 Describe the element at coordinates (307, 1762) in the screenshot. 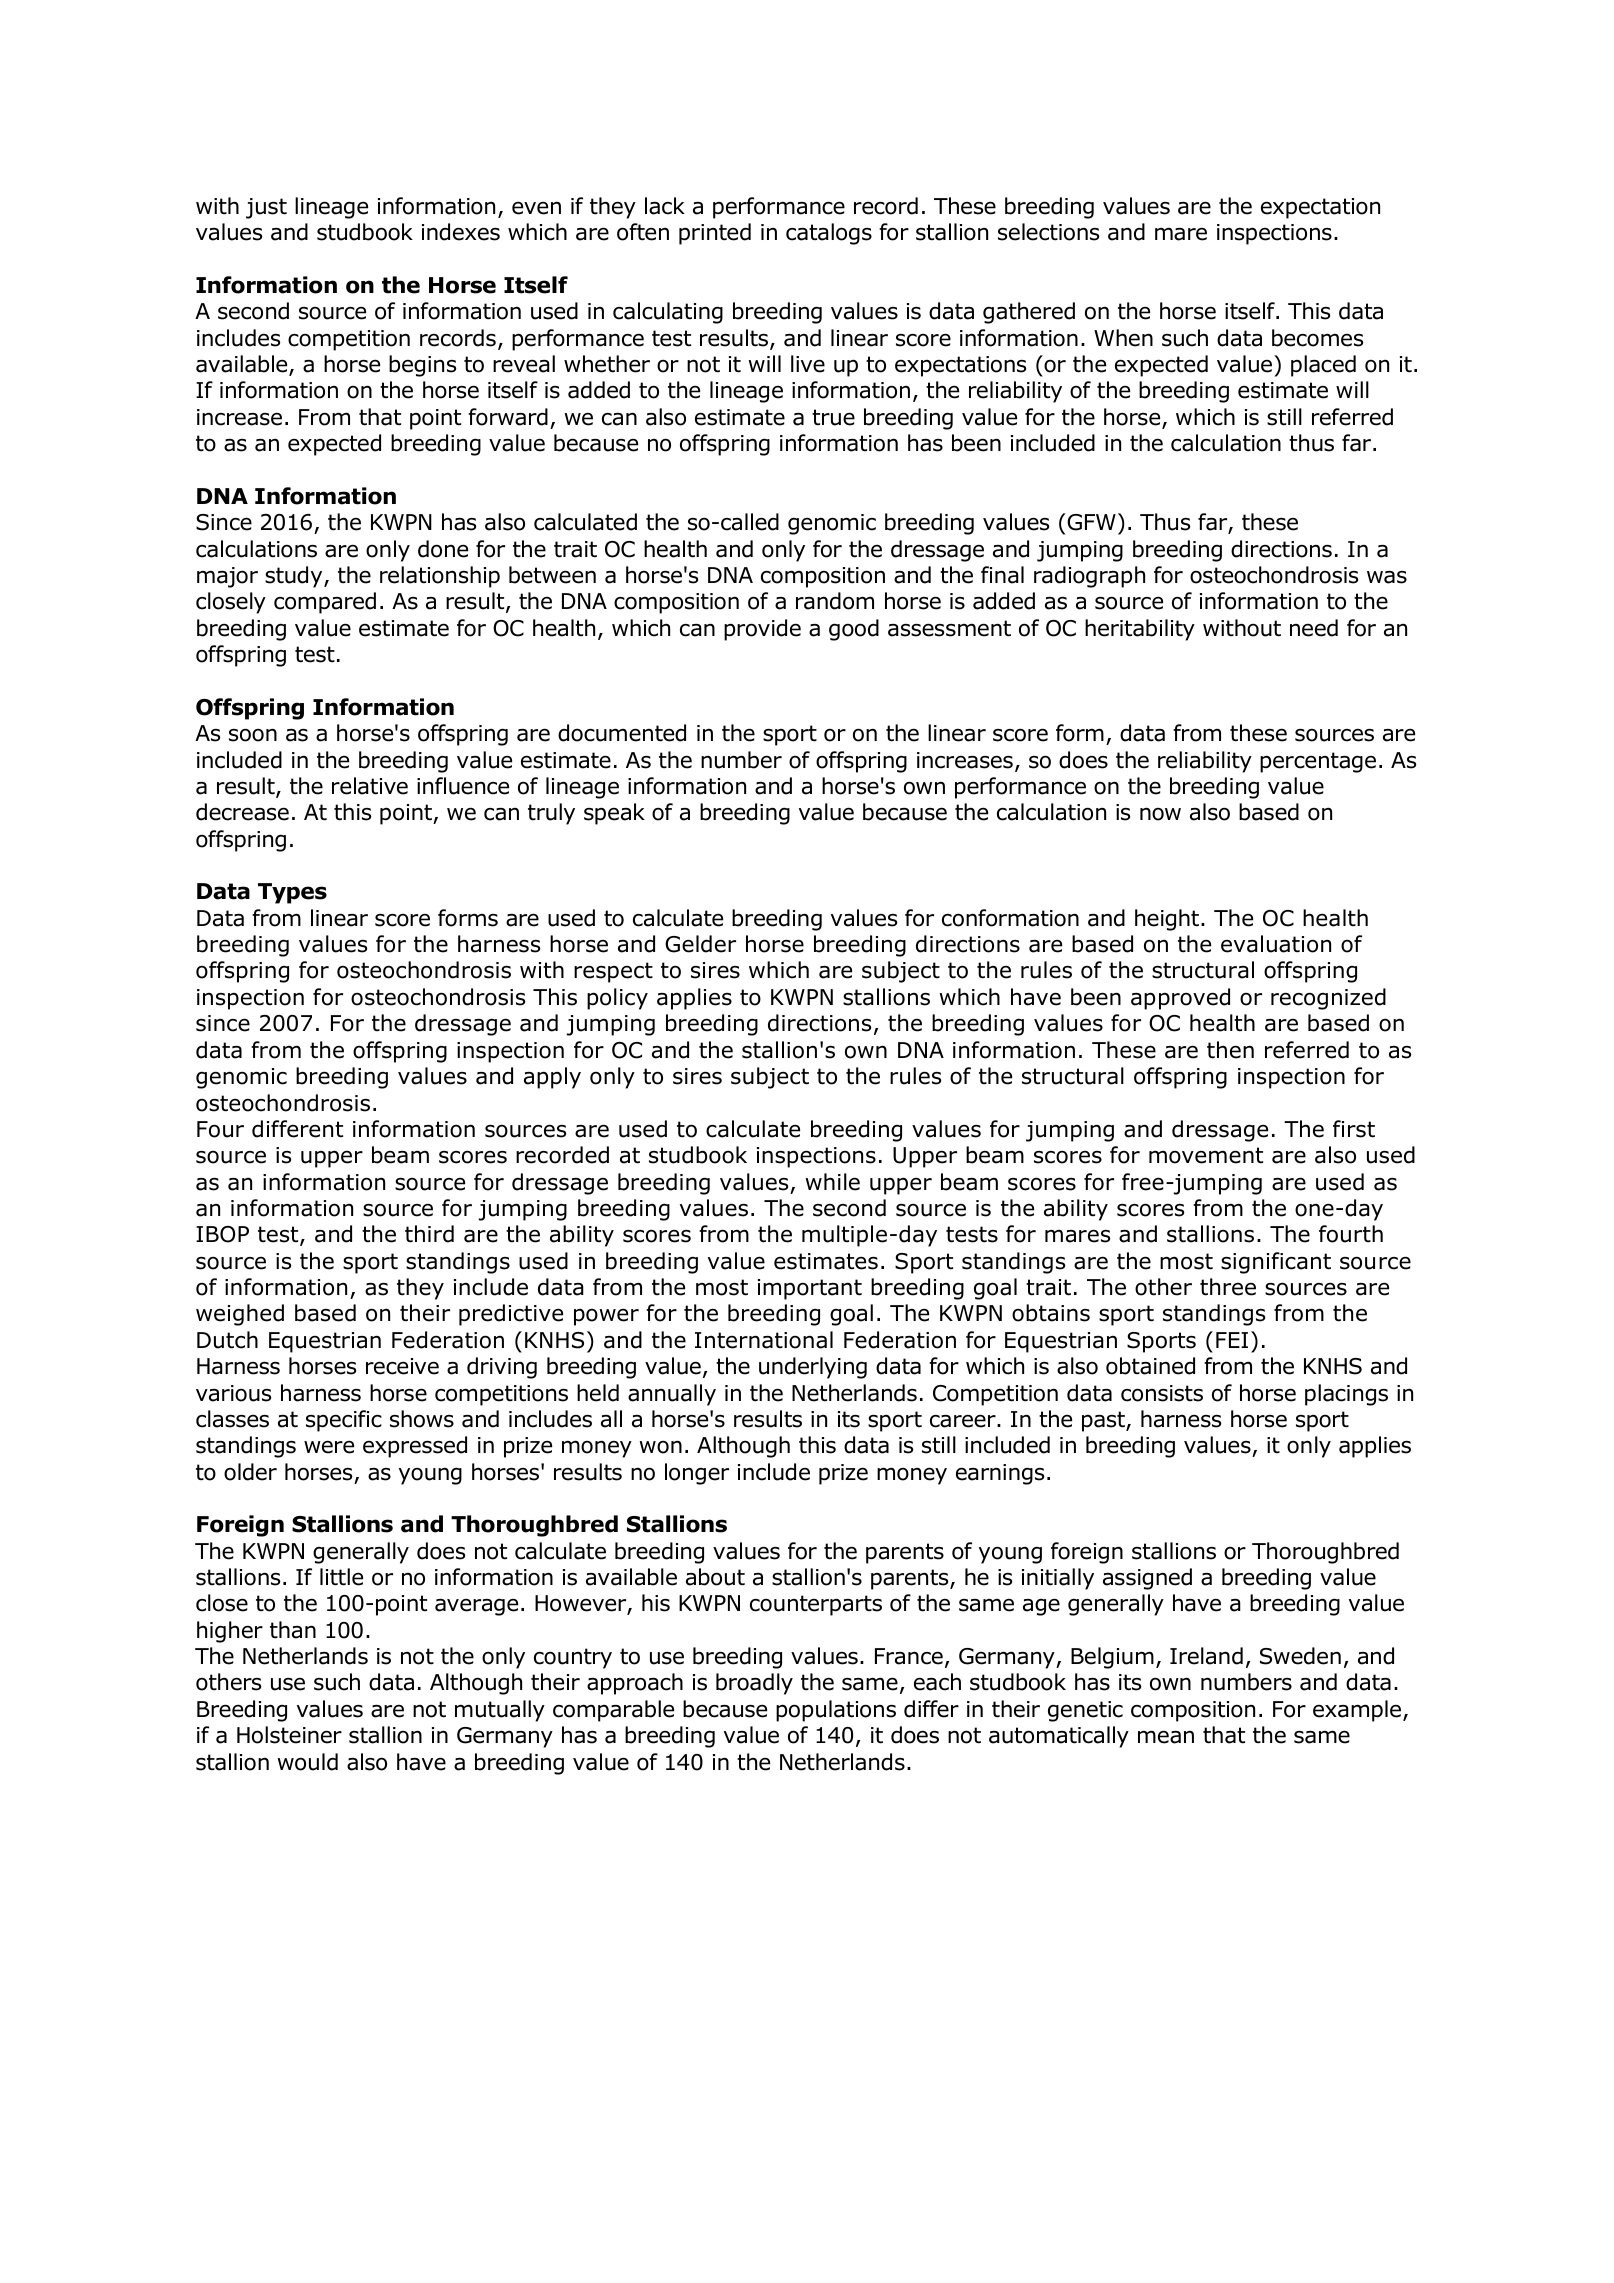

I see `would` at that location.
